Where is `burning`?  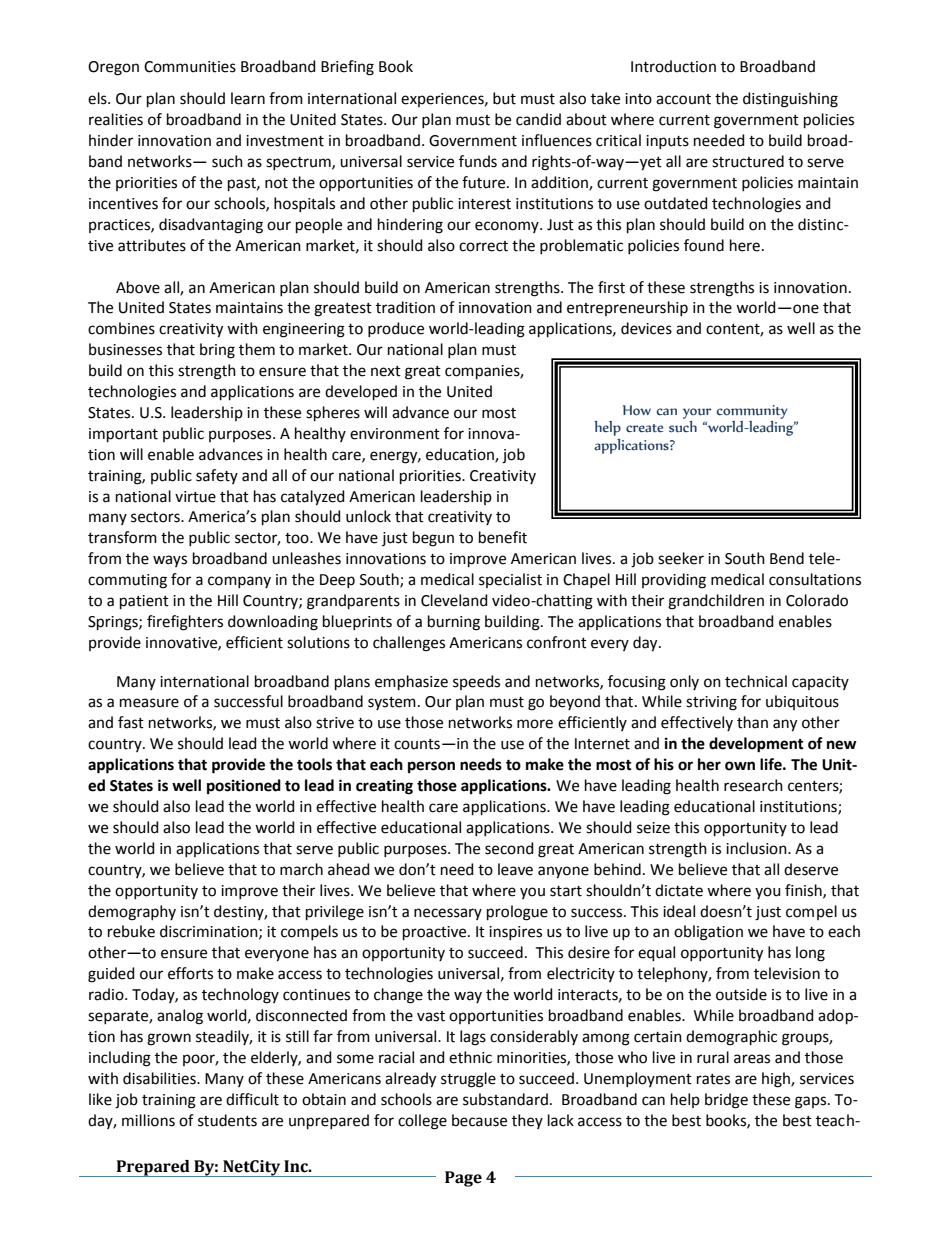 burning is located at coordinates (454, 623).
